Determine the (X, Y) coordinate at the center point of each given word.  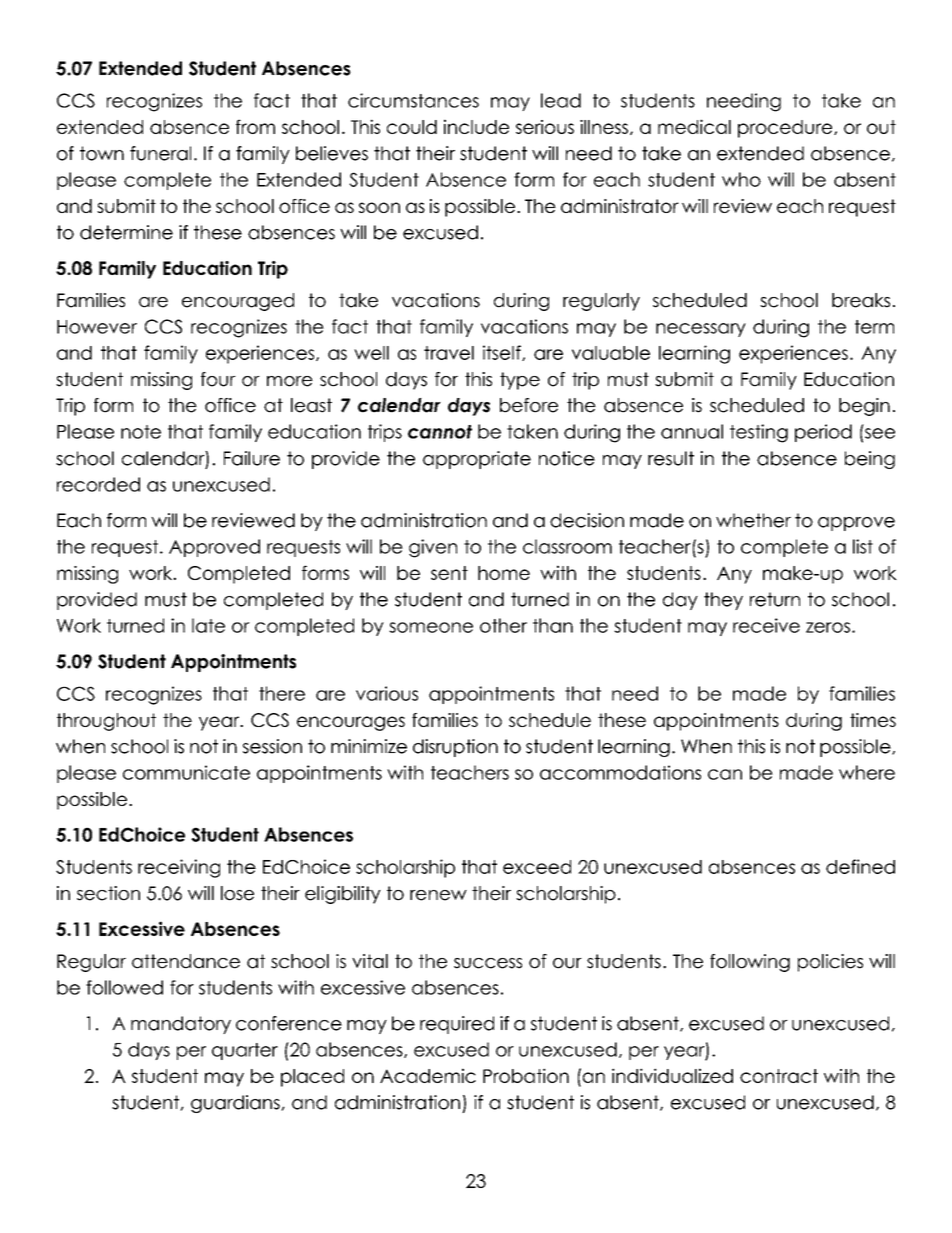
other (503, 625)
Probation (526, 1075)
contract (779, 1076)
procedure (786, 129)
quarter (245, 1051)
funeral (160, 153)
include (476, 126)
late (208, 625)
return (775, 599)
